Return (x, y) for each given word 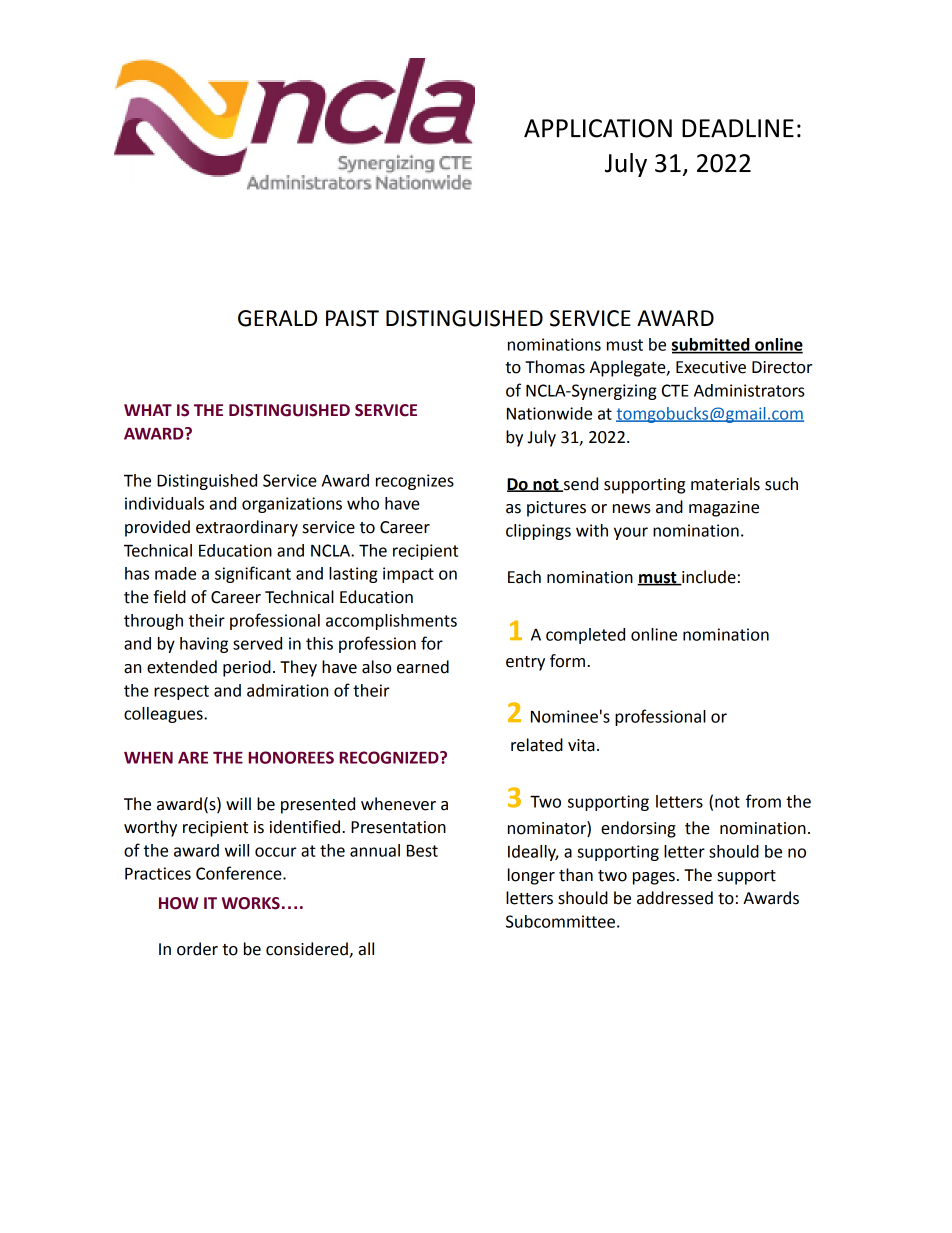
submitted (712, 345)
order (197, 949)
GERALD (277, 318)
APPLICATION (598, 128)
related (537, 745)
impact (408, 575)
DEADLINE (738, 128)
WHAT (148, 410)
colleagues (164, 715)
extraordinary (247, 528)
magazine (724, 509)
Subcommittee (560, 921)
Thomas (555, 367)
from (763, 801)
